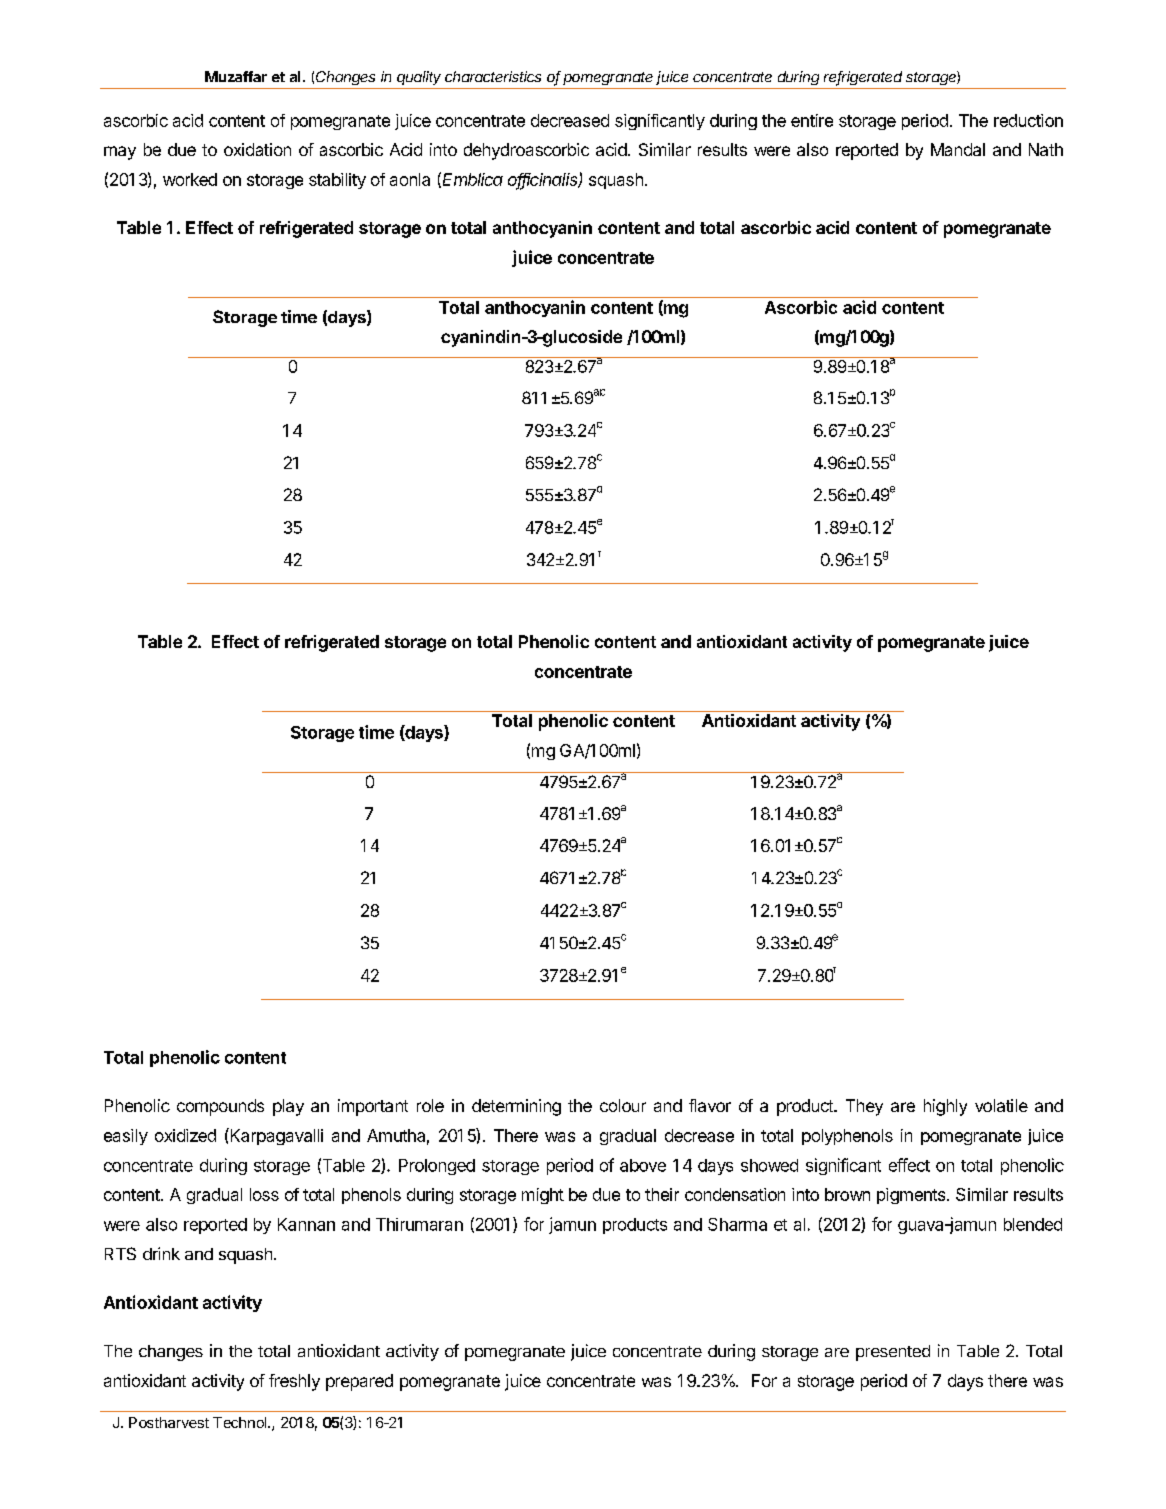 This page has height=1509, width=1166. I want to click on Nath, so click(1046, 149).
